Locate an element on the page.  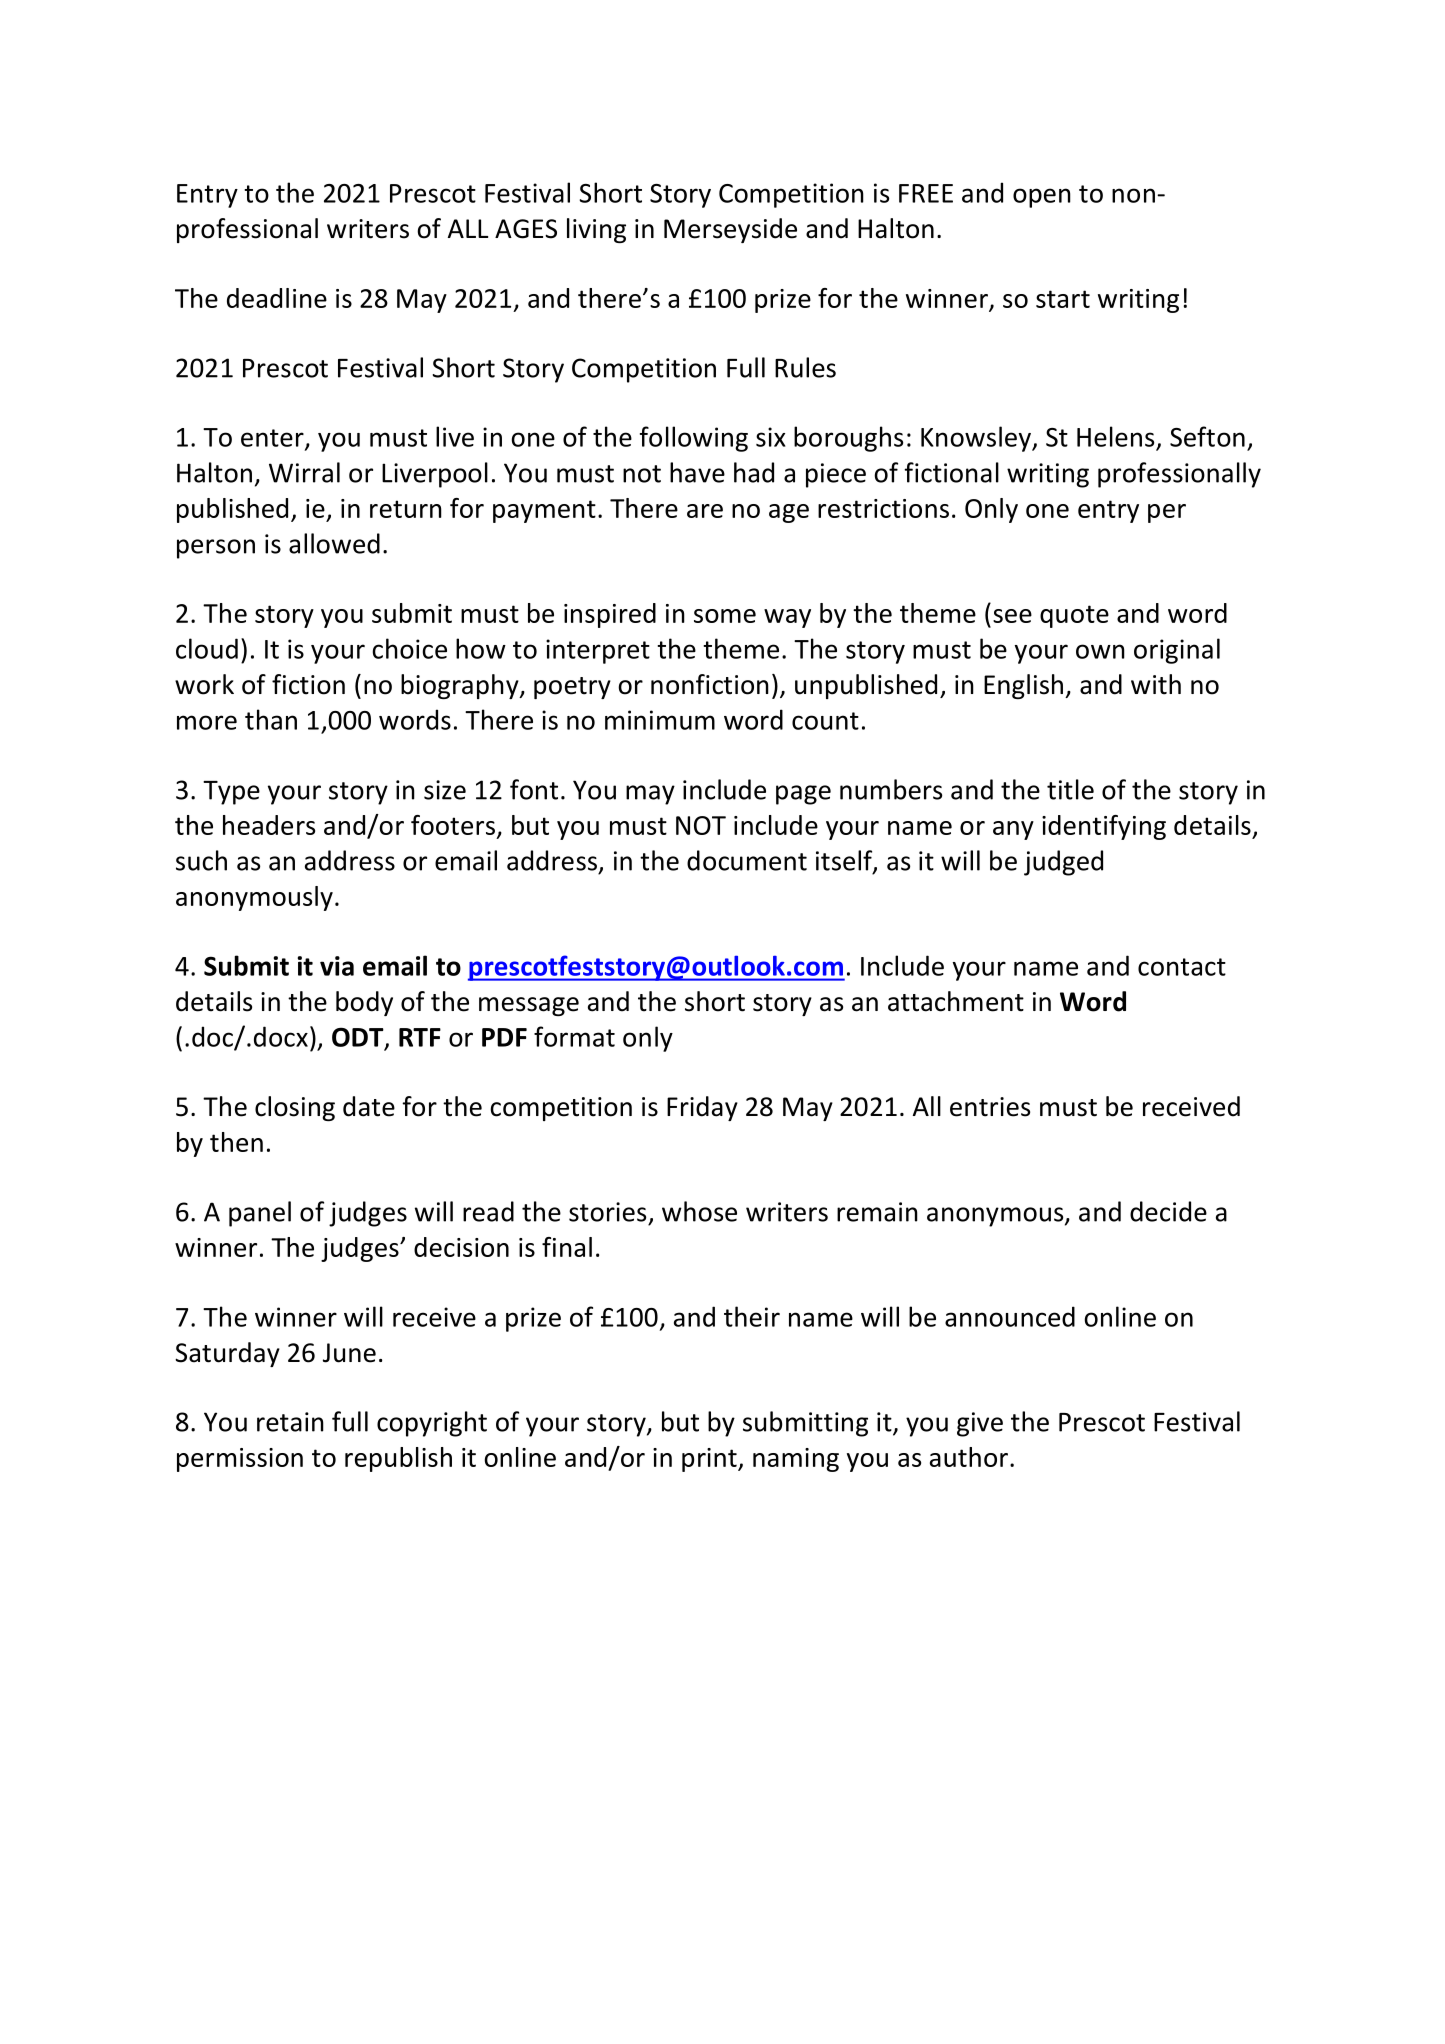
attachment is located at coordinates (956, 1001).
